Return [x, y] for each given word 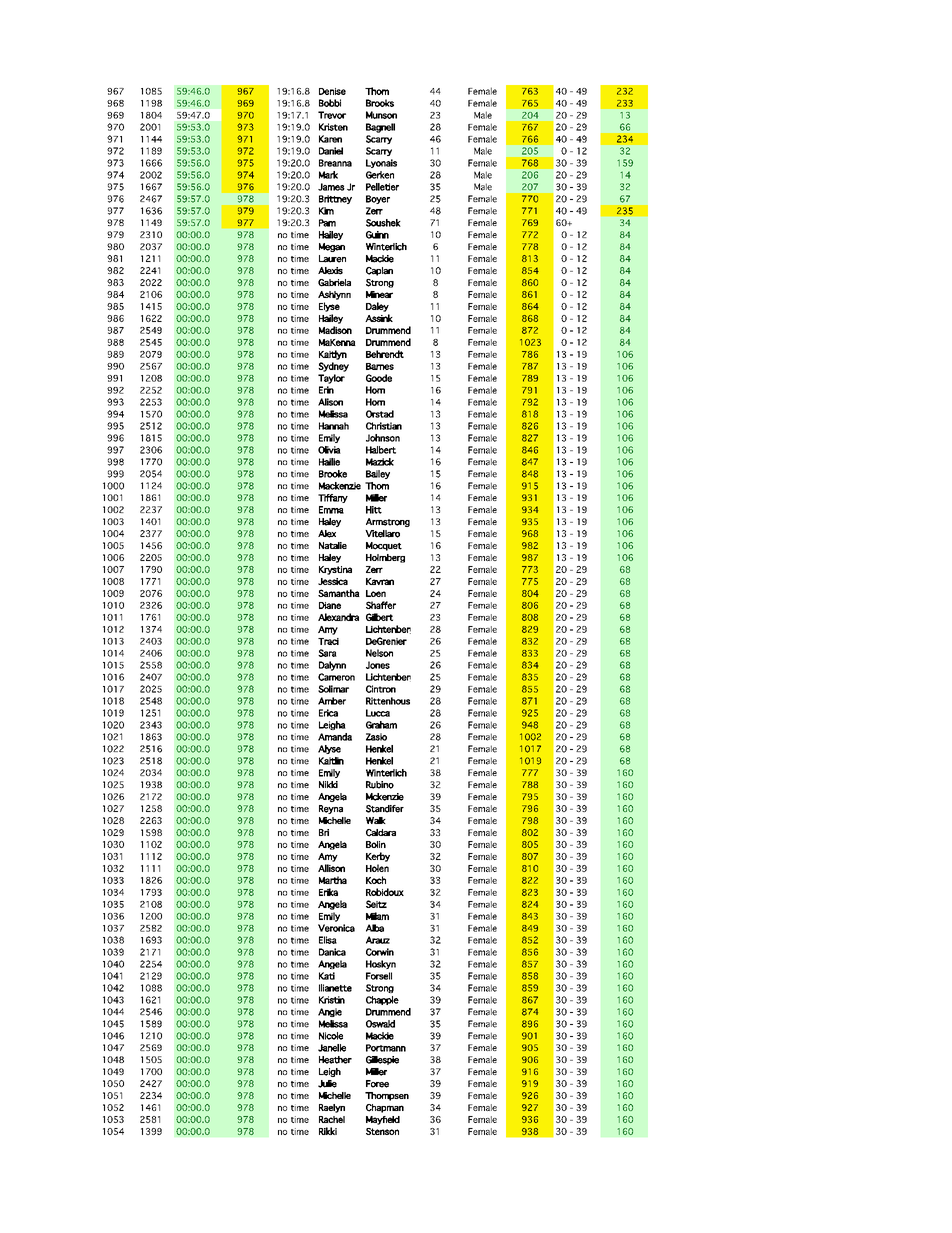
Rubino [380, 785]
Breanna [335, 163]
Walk [376, 820]
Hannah [334, 426]
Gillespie [382, 1060]
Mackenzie [340, 486]
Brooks [380, 103]
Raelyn [332, 1108]
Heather [335, 1060]
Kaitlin [331, 761]
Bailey [378, 474]
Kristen [333, 127]
